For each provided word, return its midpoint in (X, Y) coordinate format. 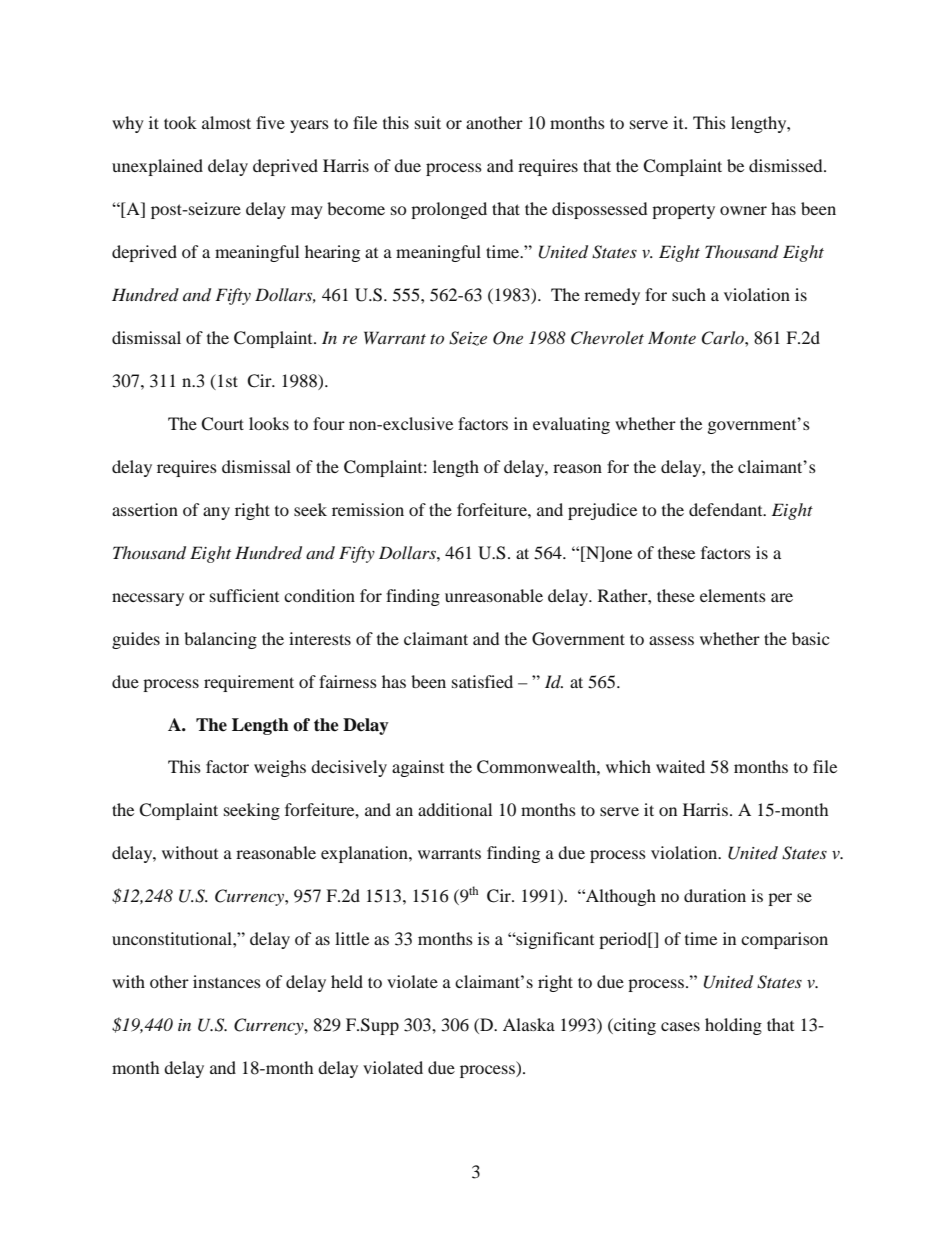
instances (227, 981)
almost (226, 122)
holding (733, 1026)
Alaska (529, 1024)
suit (428, 122)
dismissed (787, 165)
